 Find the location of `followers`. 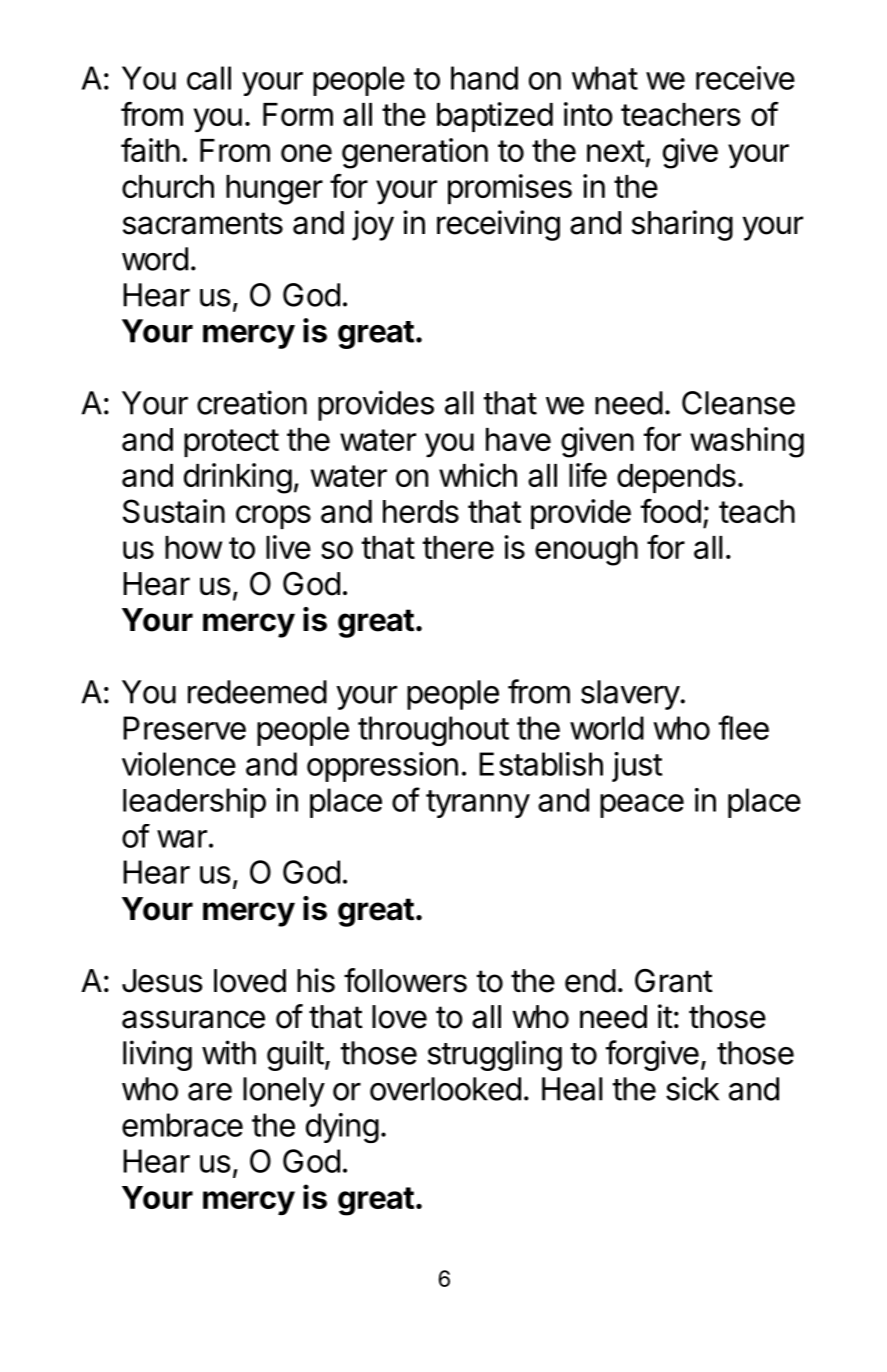

followers is located at coordinates (405, 980).
